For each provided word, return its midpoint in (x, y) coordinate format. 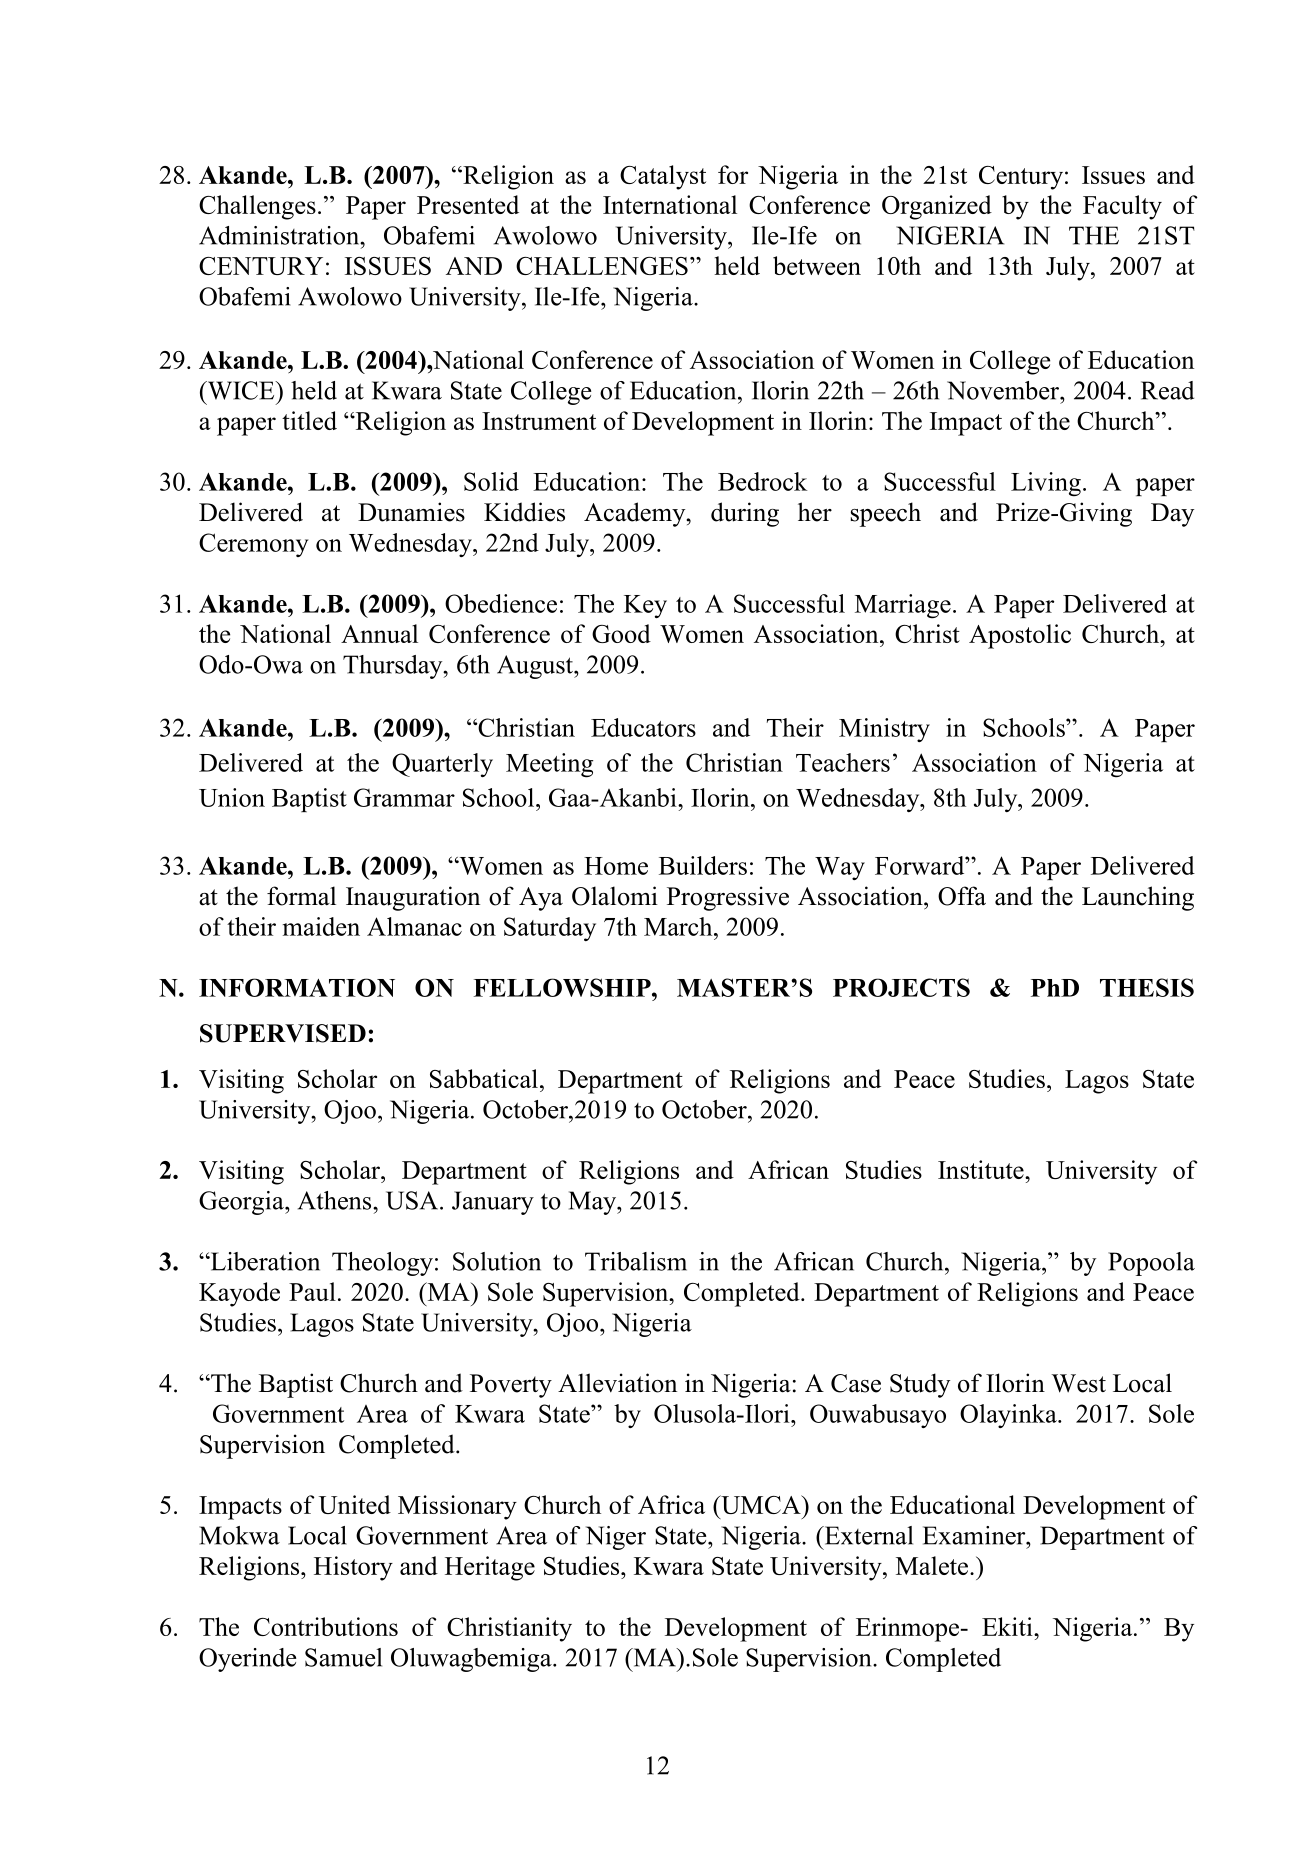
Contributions (326, 1626)
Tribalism (636, 1261)
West (1078, 1383)
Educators (643, 727)
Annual (379, 633)
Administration (280, 235)
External (867, 1535)
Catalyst (663, 177)
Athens (336, 1200)
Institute (982, 1169)
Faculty (1122, 207)
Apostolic (1020, 636)
